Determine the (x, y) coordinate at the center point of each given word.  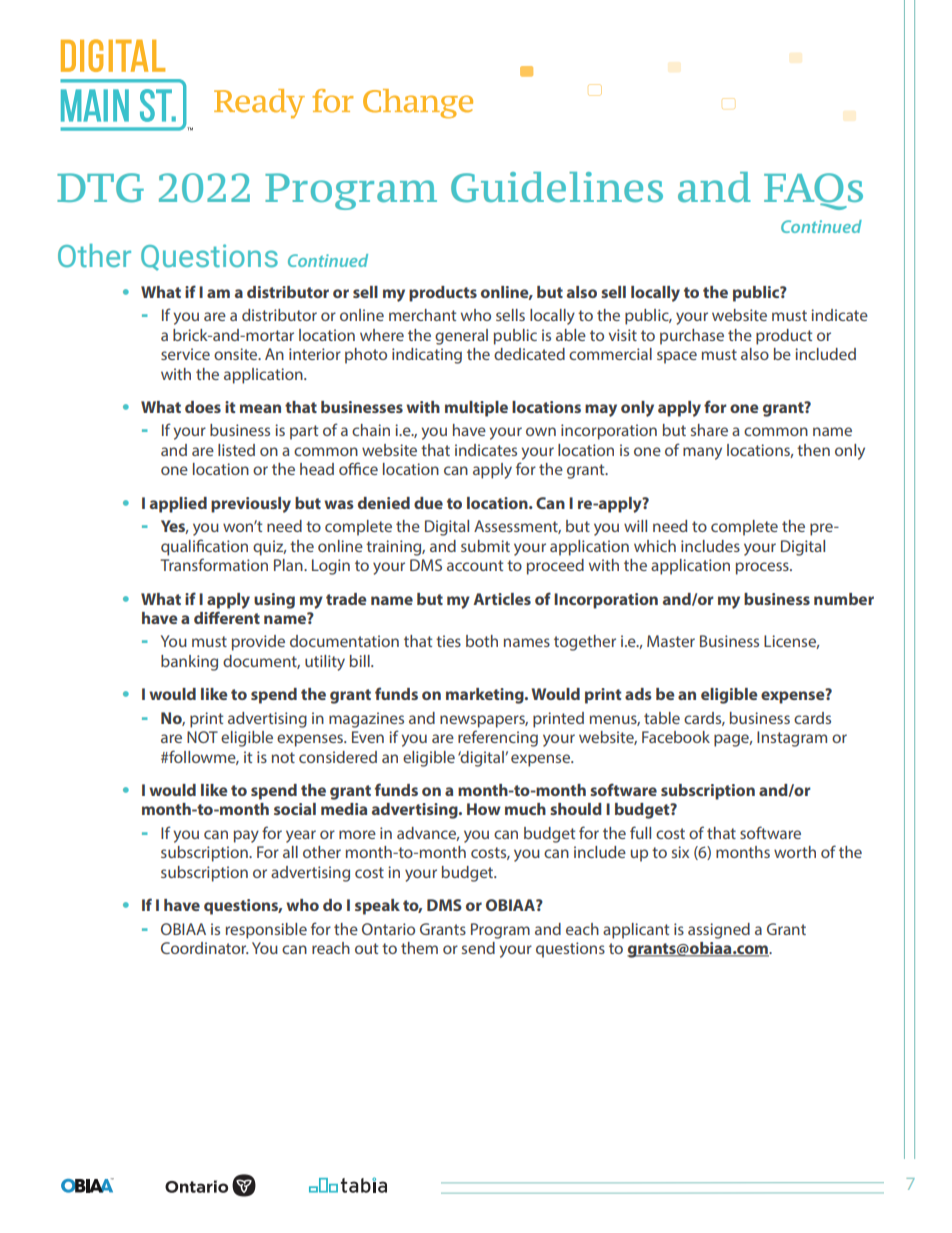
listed (236, 450)
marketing (486, 696)
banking (189, 663)
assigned (719, 931)
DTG (100, 188)
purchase (692, 337)
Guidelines (557, 187)
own (541, 431)
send (478, 948)
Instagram (792, 739)
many (702, 453)
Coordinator (204, 948)
